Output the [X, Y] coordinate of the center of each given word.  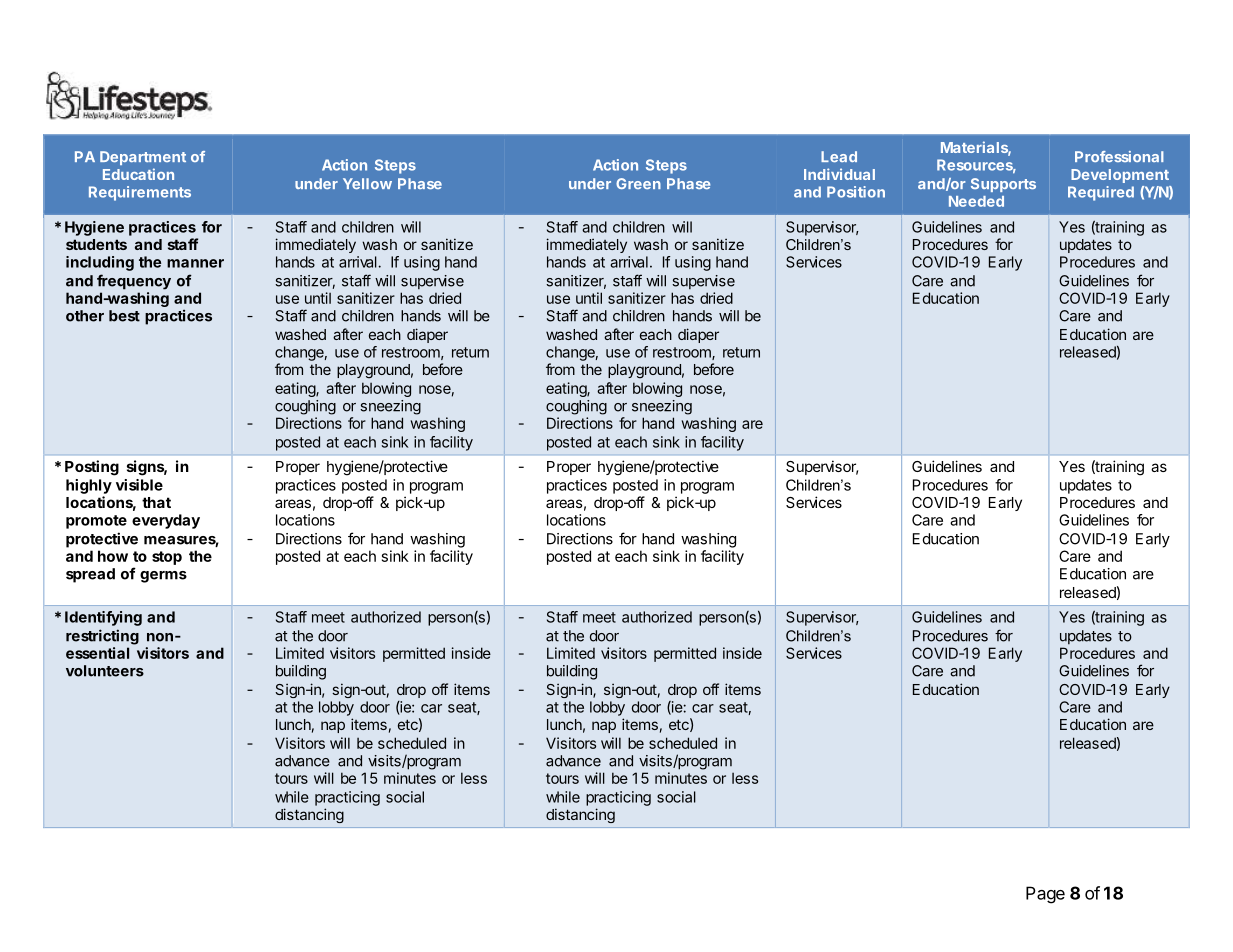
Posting [92, 468]
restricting [102, 637]
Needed [976, 201]
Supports [1003, 185]
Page [1045, 895]
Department [143, 158]
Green [638, 183]
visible [139, 485]
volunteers [105, 671]
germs [163, 577]
